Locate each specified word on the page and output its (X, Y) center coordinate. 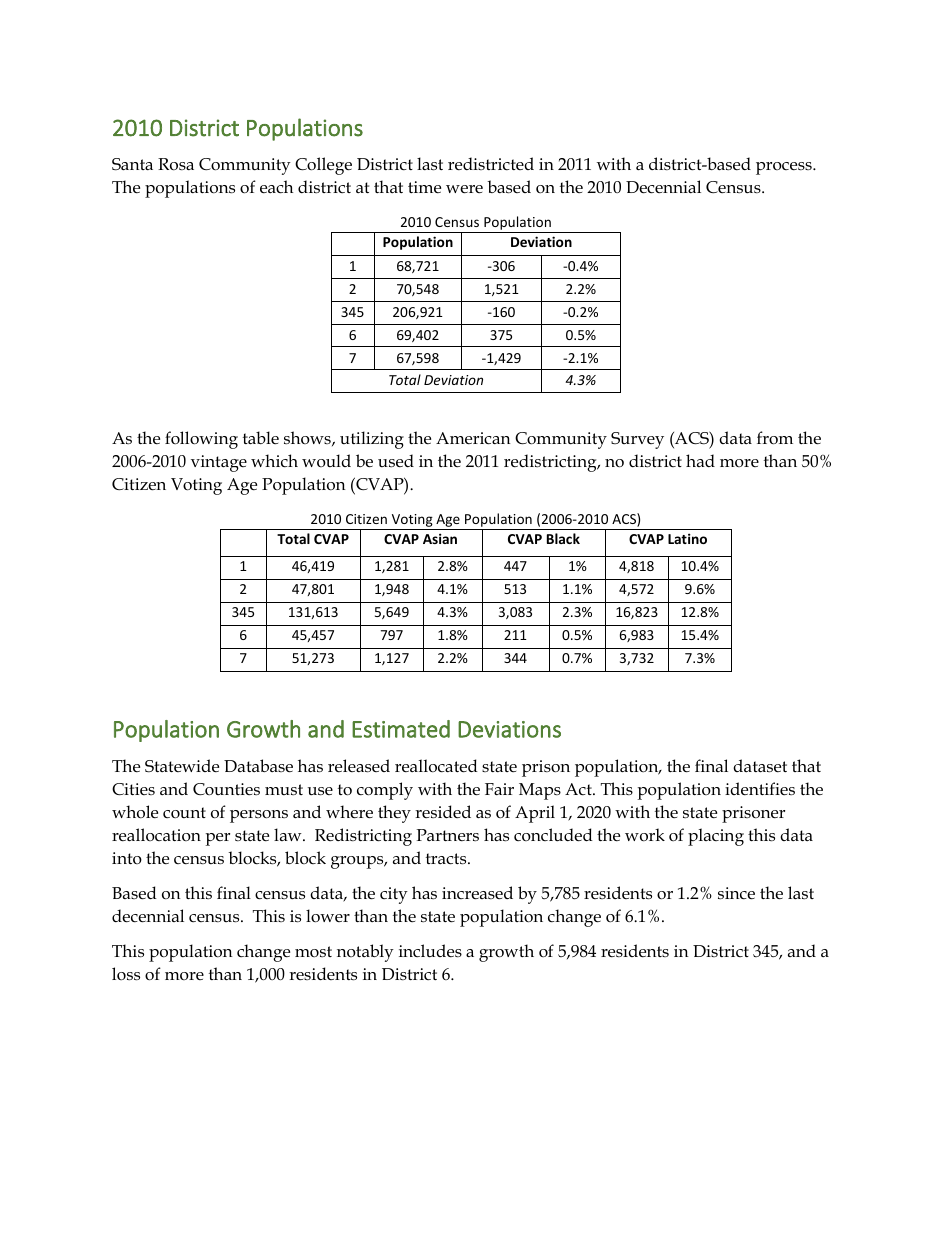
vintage (219, 463)
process (785, 168)
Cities (133, 789)
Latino (687, 538)
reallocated (436, 766)
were (464, 189)
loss (126, 974)
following (201, 440)
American (473, 438)
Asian (440, 538)
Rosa (176, 164)
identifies (760, 789)
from (775, 438)
